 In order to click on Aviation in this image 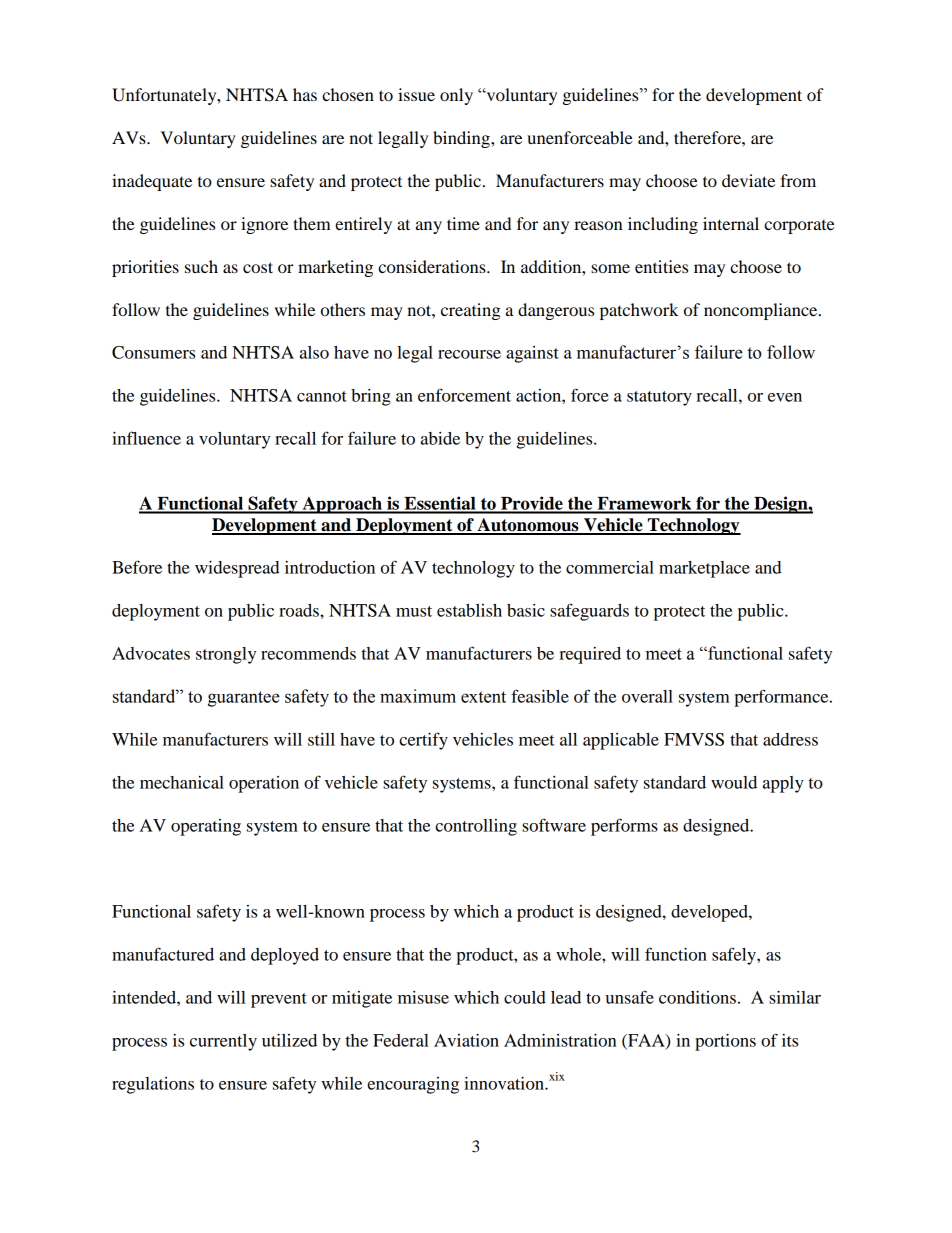, I will do `click(466, 1040)`.
